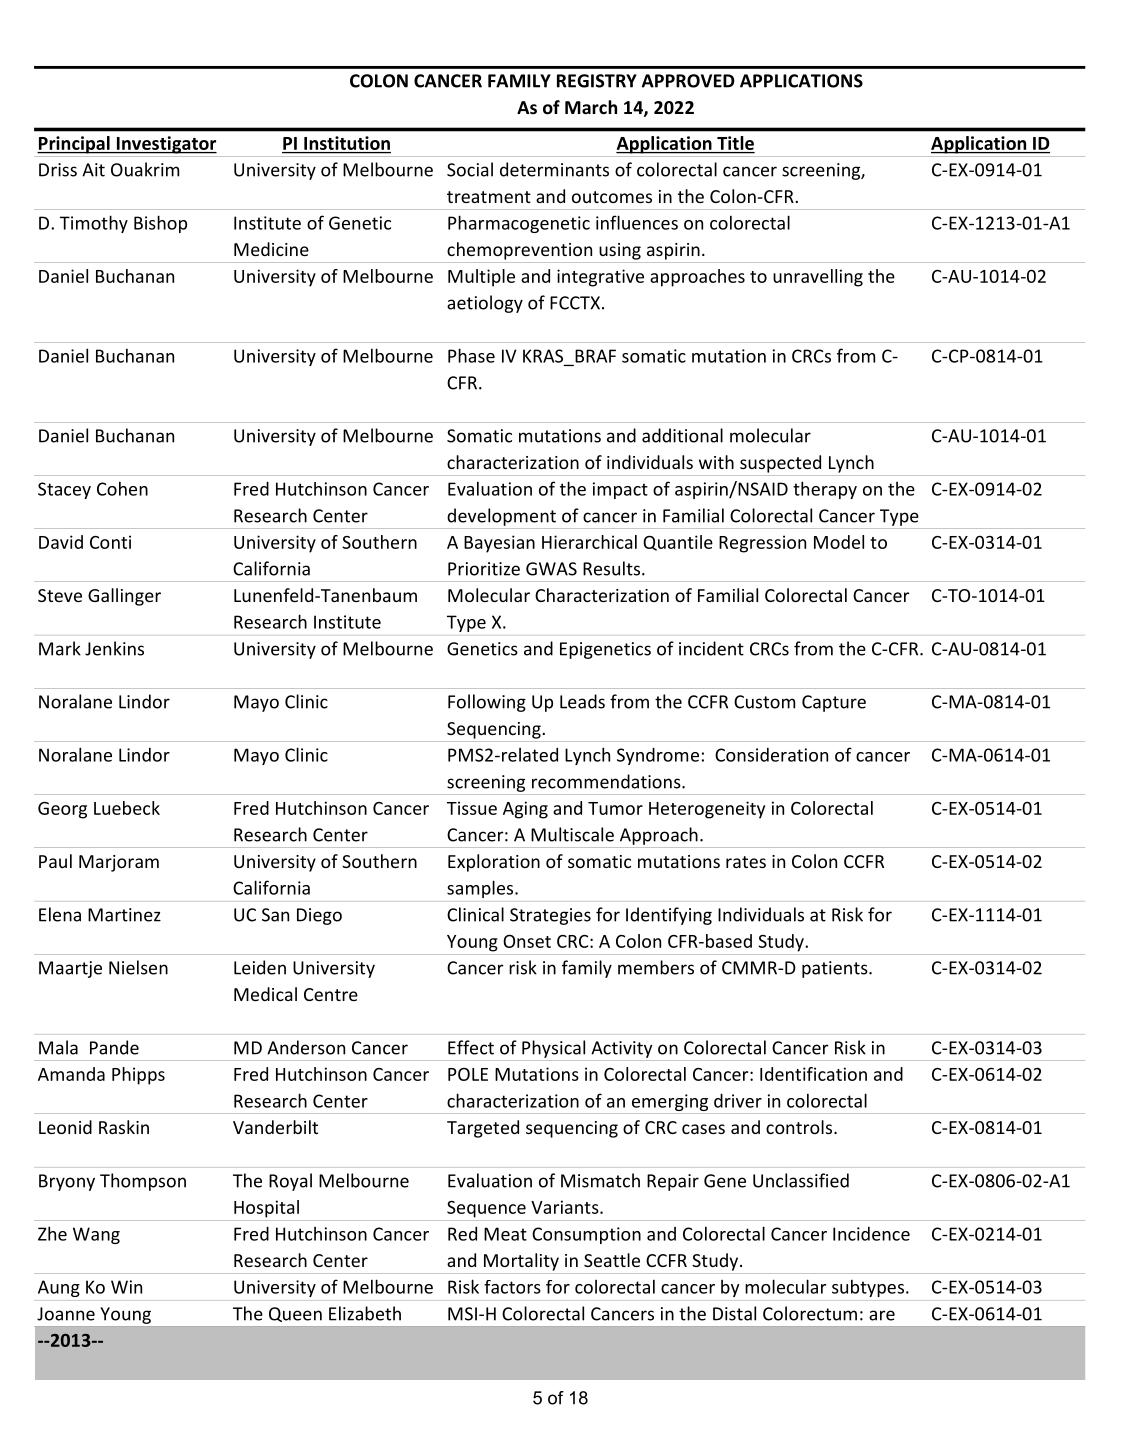 This screenshot has width=1122, height=1451. I want to click on APPROVED, so click(688, 81).
